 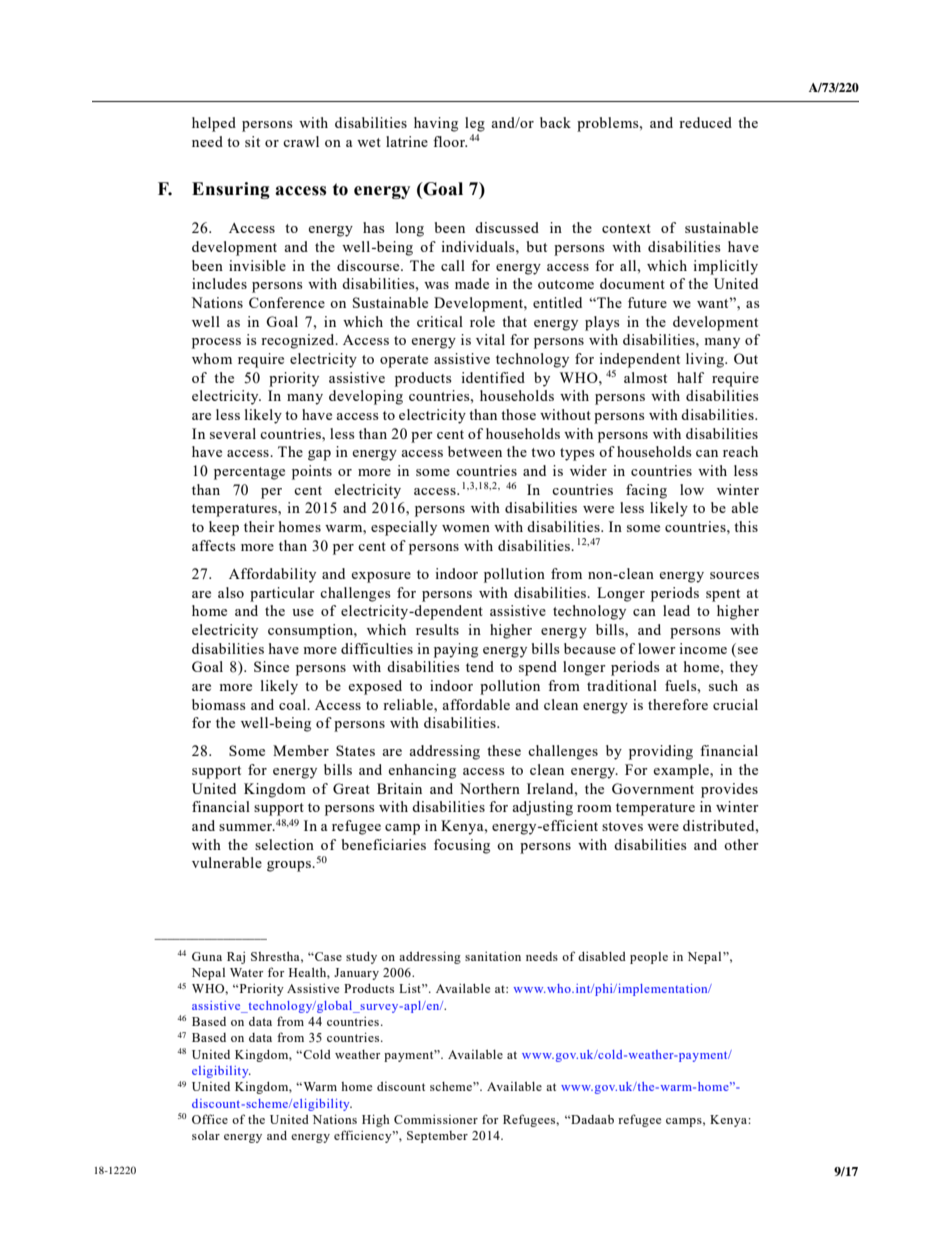 I want to click on focusing, so click(x=462, y=846).
